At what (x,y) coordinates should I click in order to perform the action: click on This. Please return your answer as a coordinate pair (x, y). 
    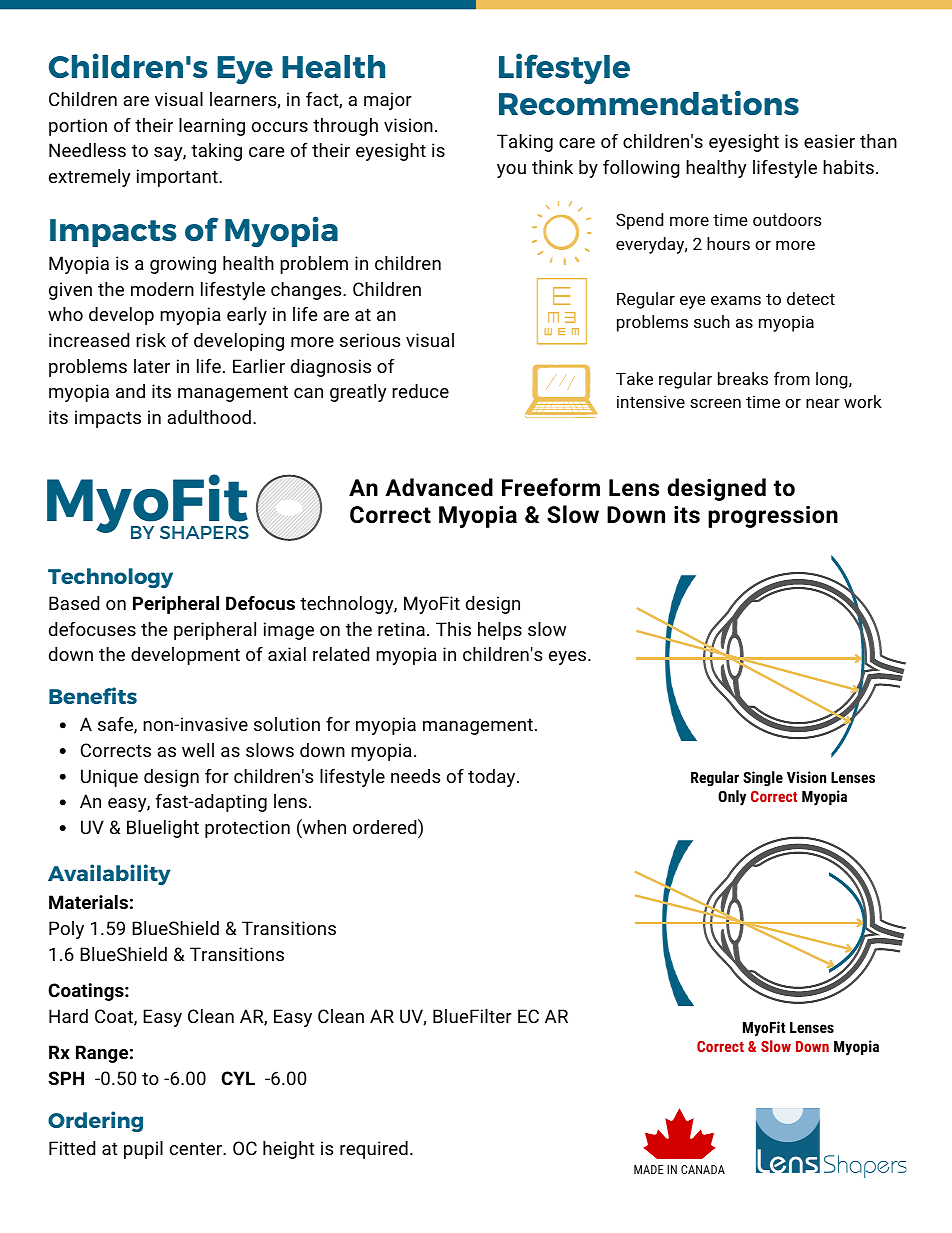
    Looking at the image, I should click on (453, 629).
